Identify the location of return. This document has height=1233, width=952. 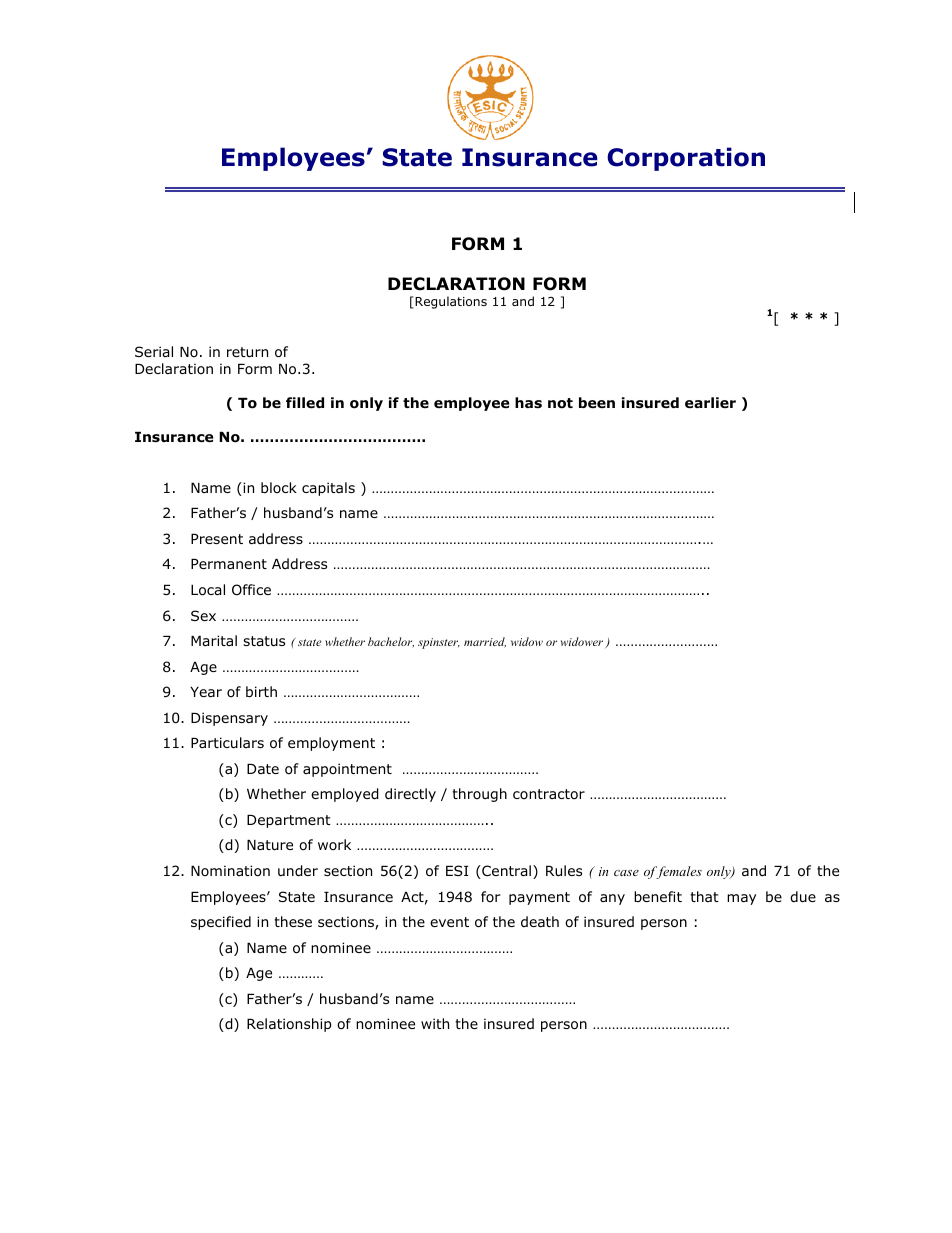
(247, 352).
